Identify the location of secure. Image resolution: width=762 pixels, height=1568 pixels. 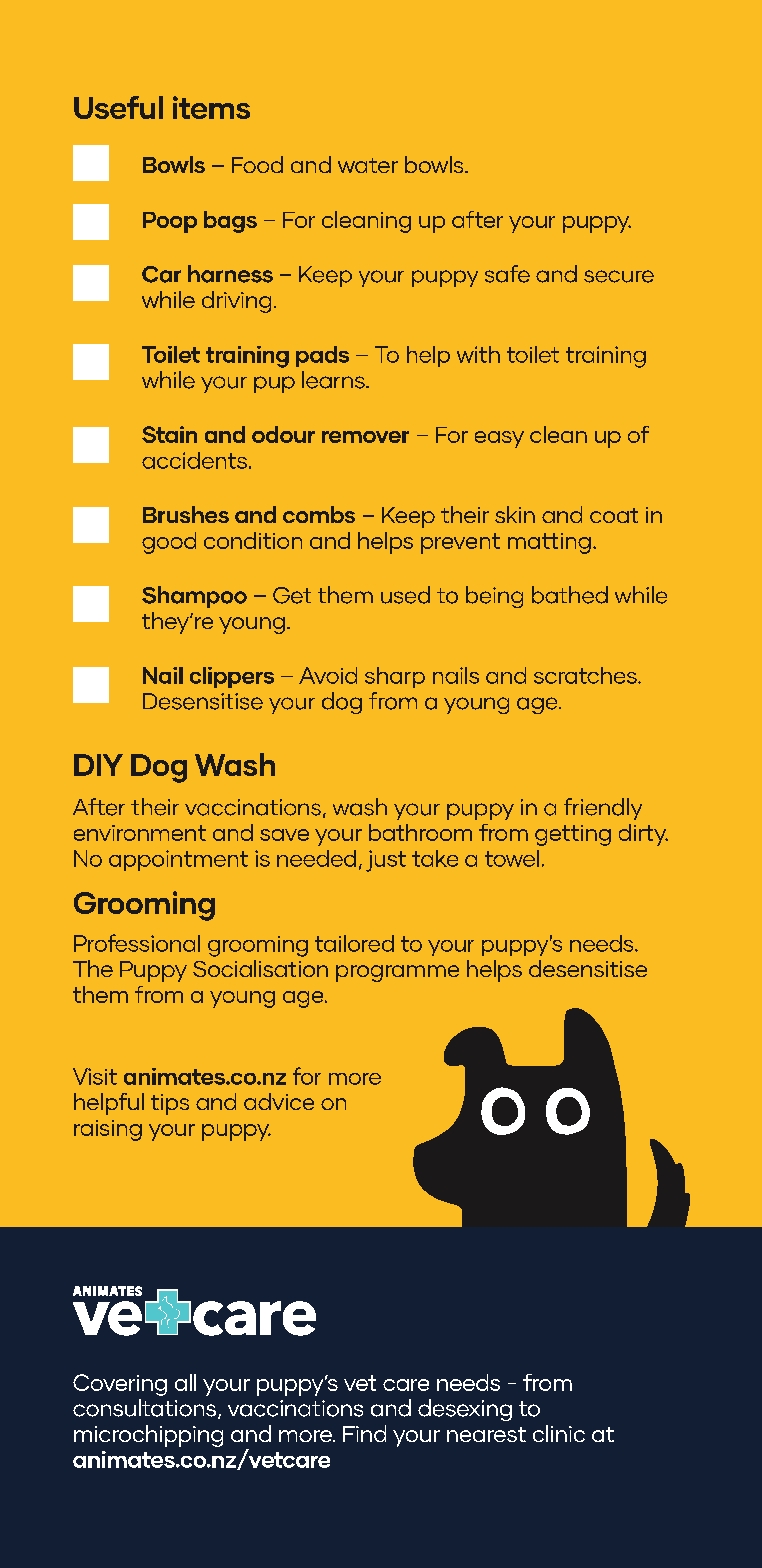
(619, 276).
